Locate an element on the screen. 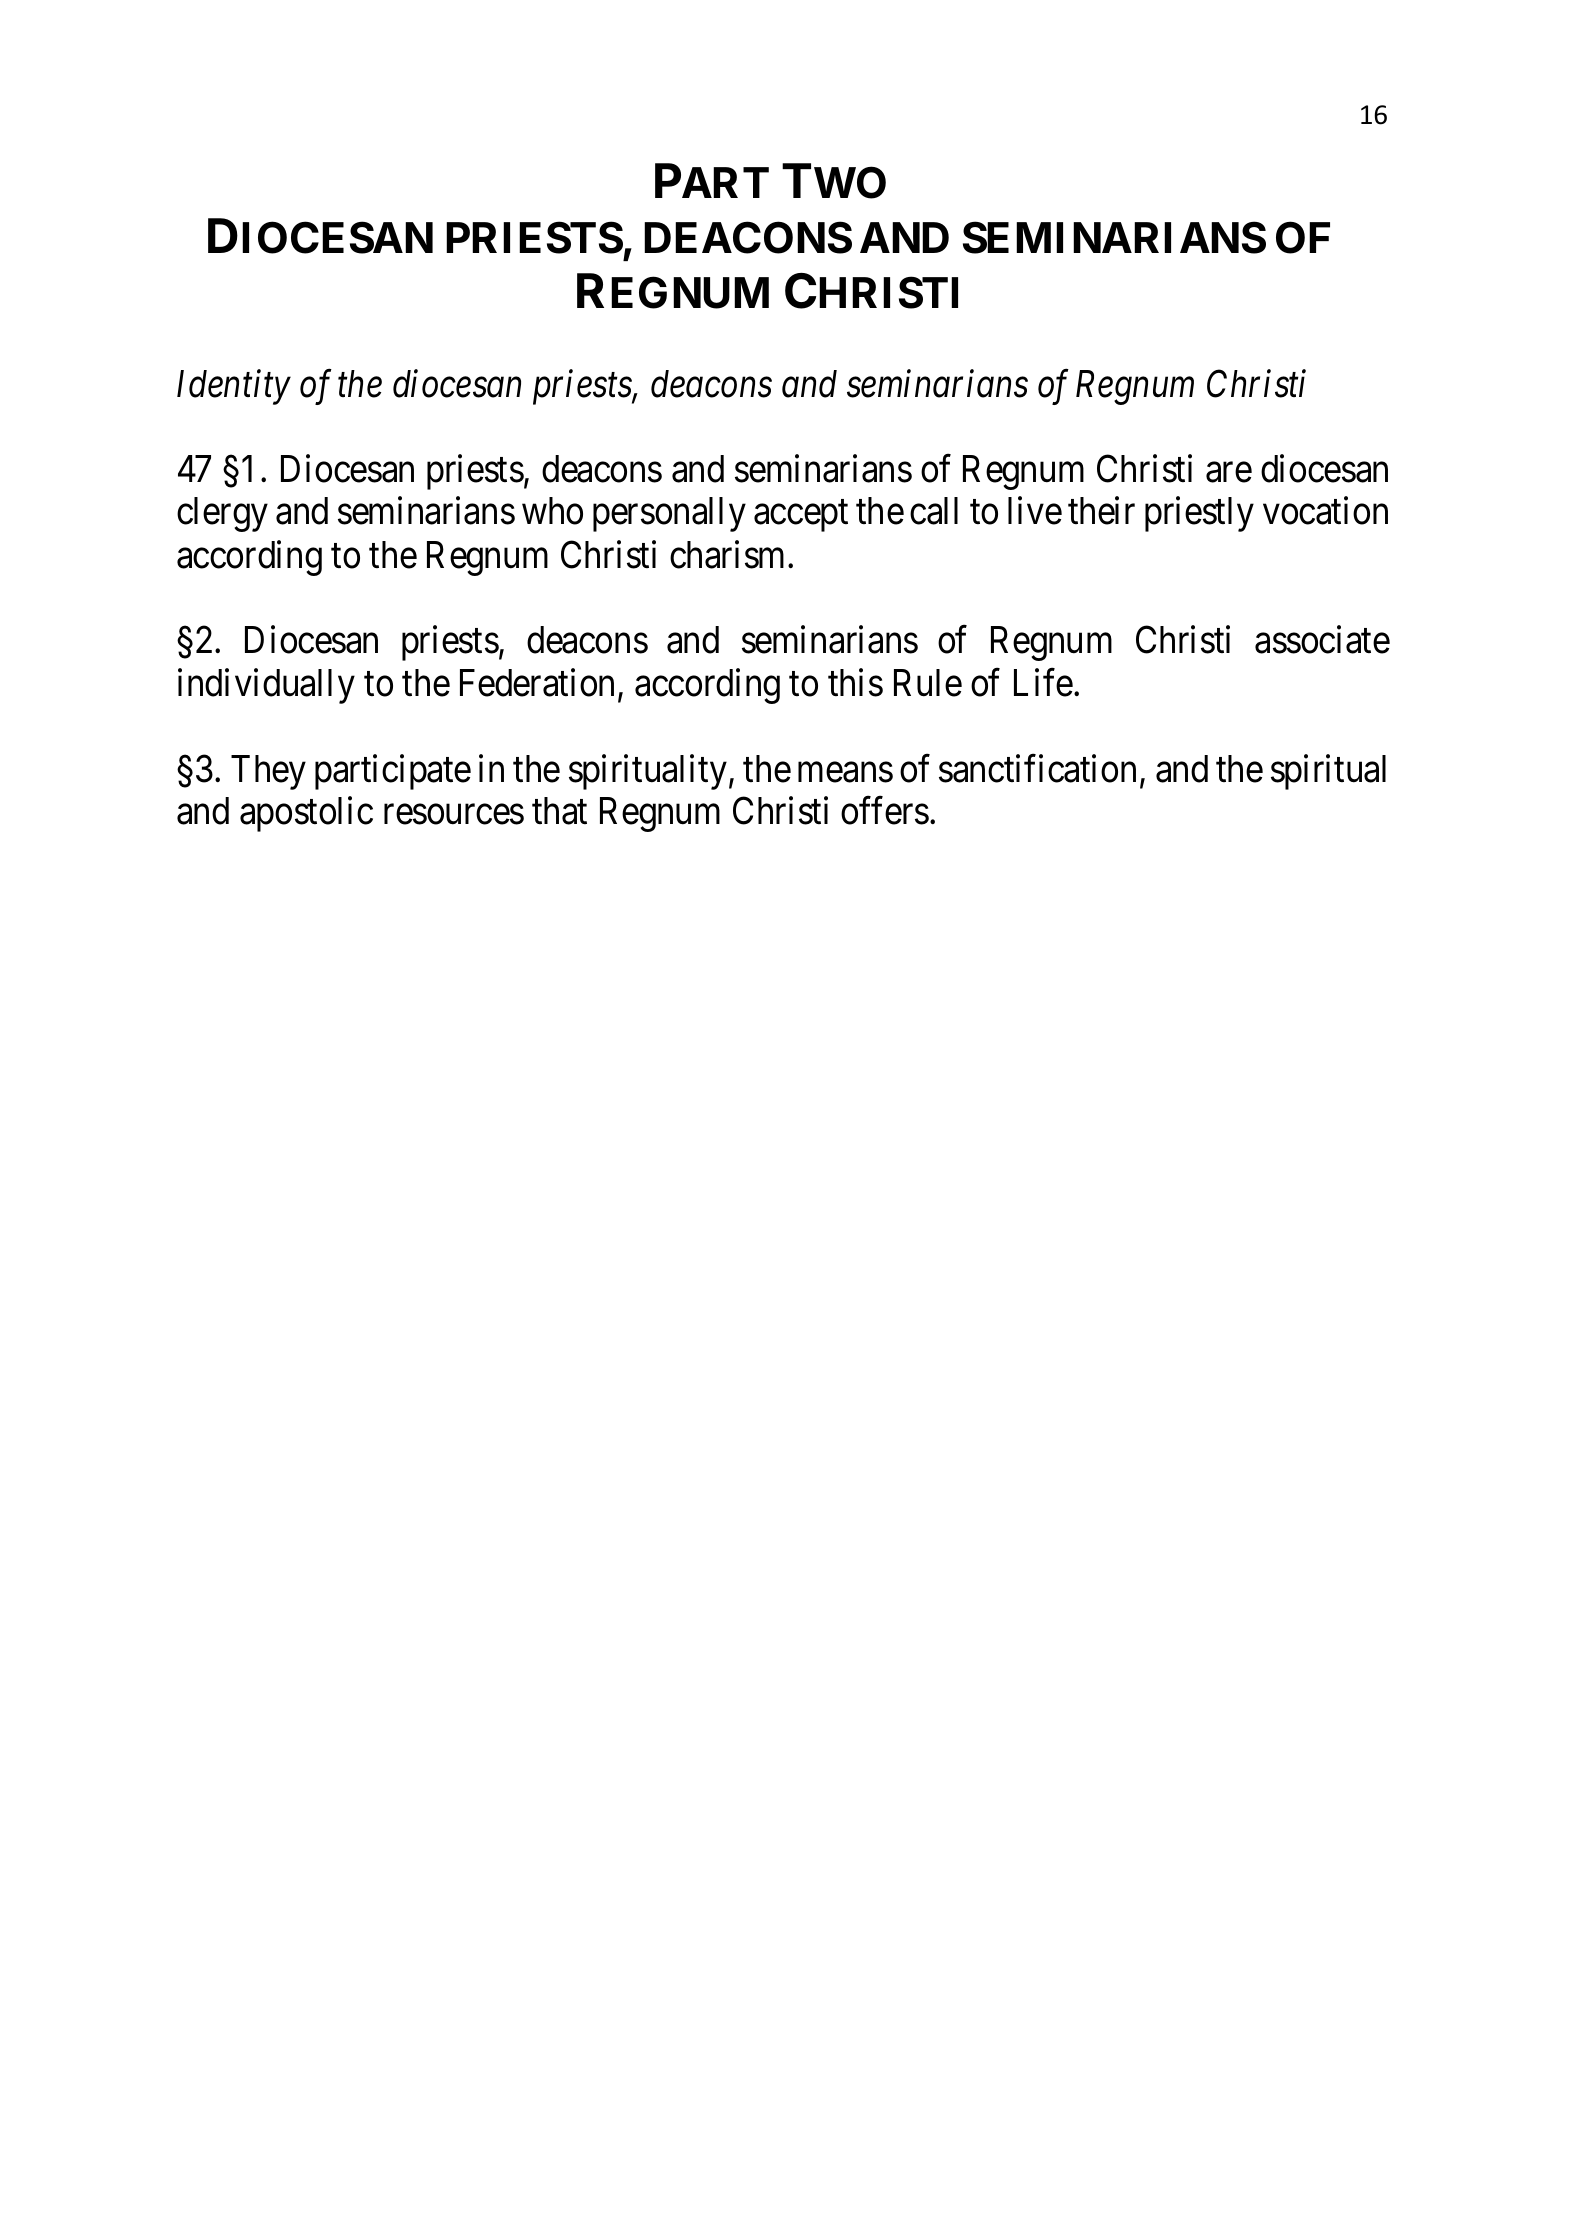  associate is located at coordinates (1322, 640).
